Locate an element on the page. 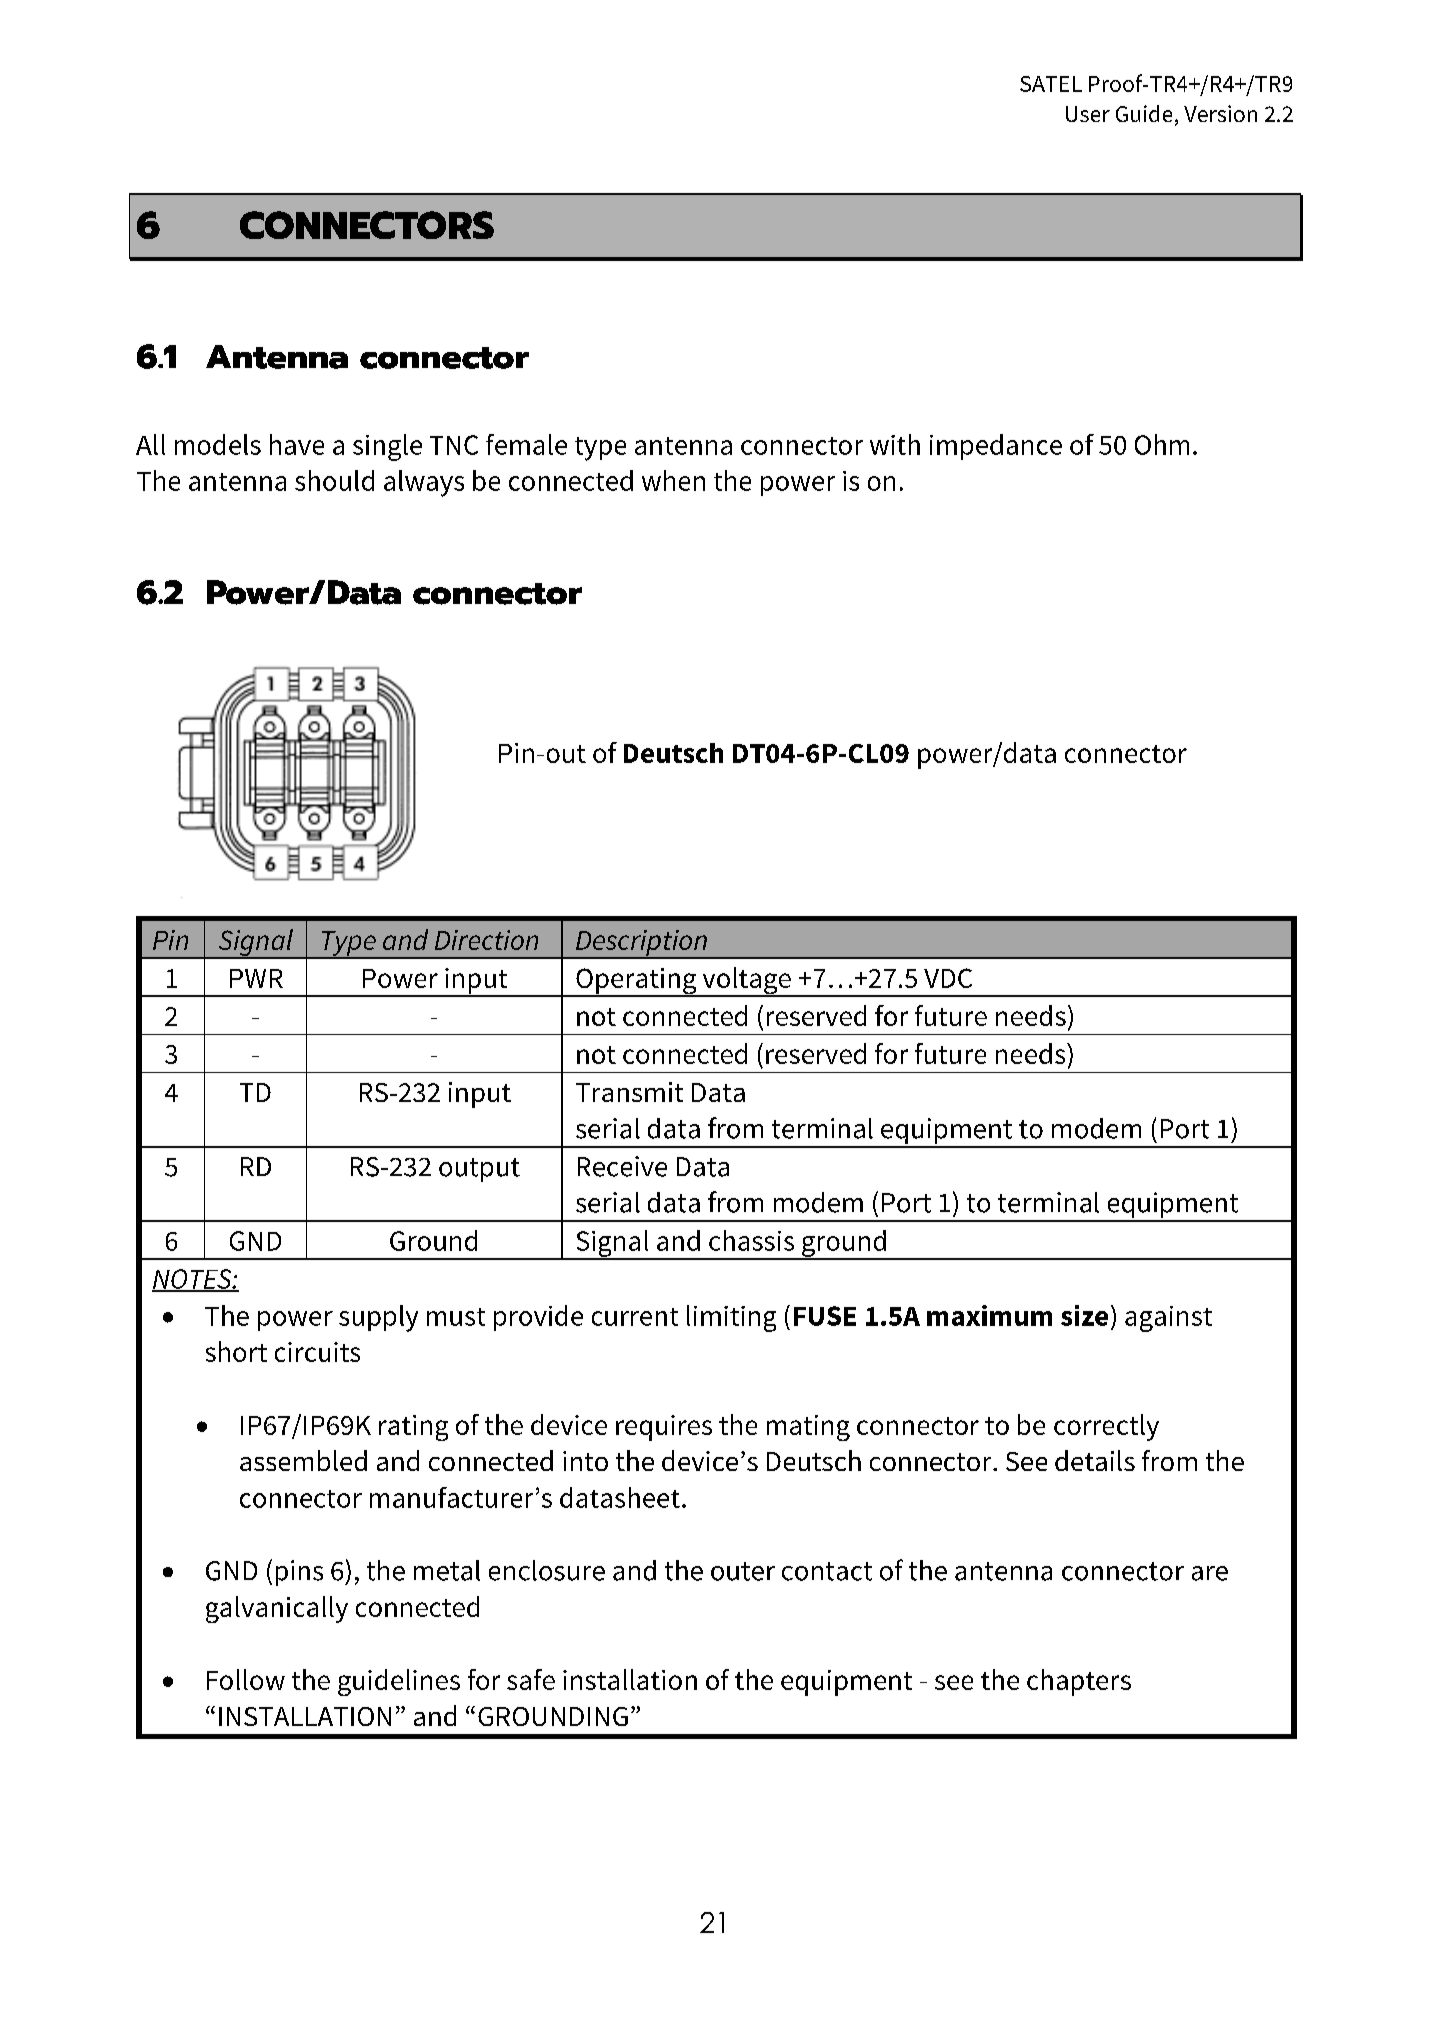  should is located at coordinates (334, 480).
